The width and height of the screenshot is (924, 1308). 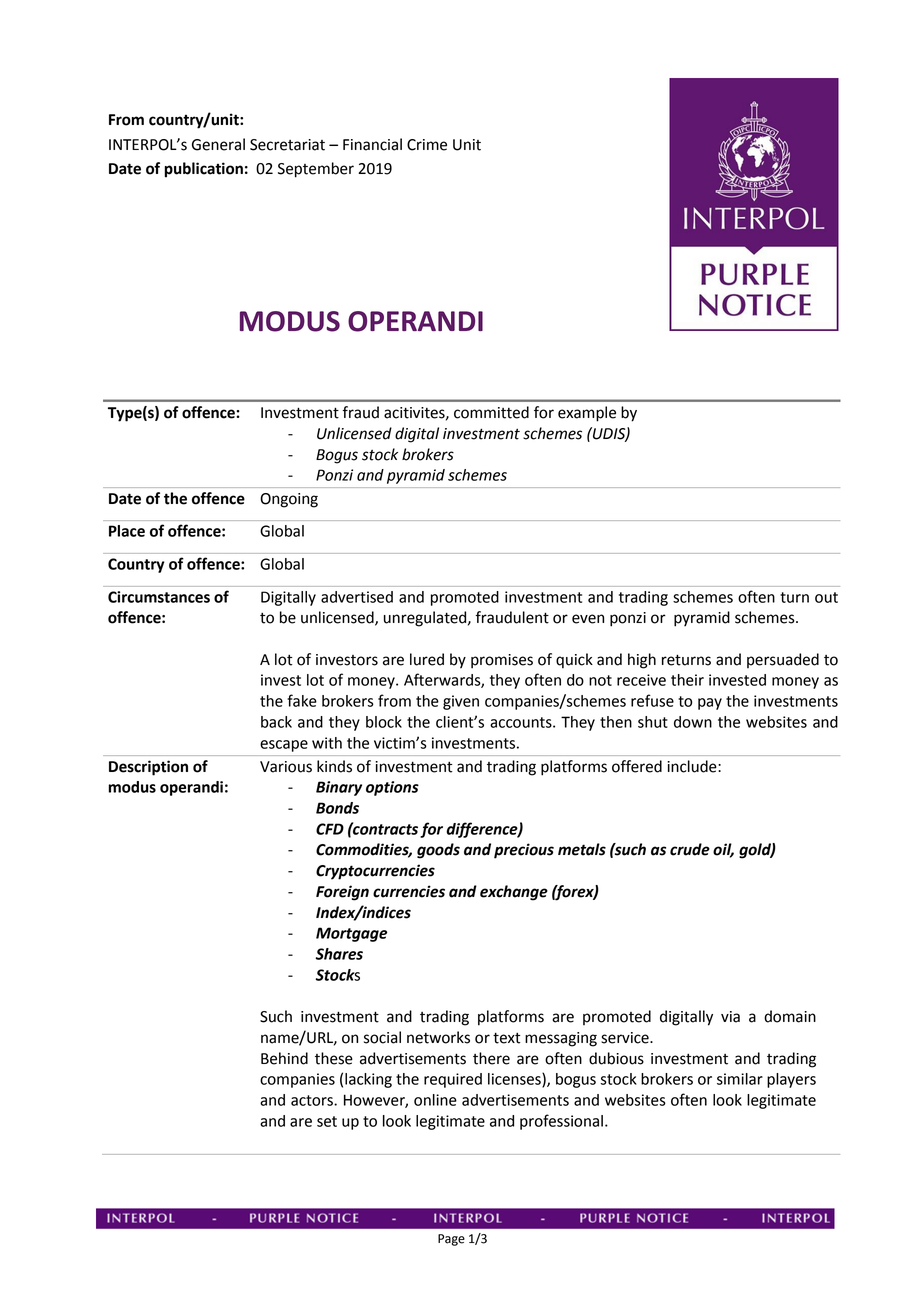 I want to click on September, so click(x=316, y=170).
